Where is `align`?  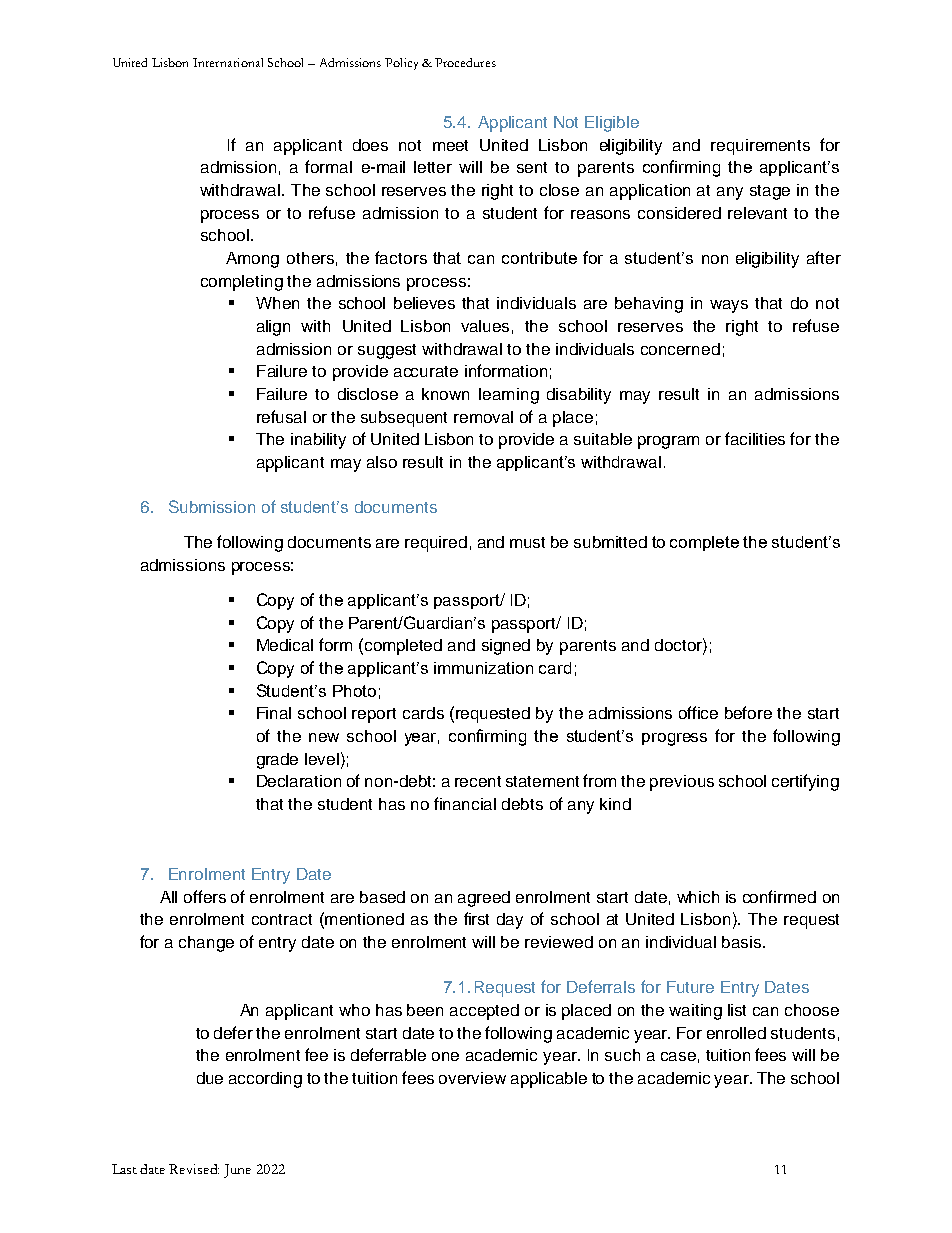 align is located at coordinates (273, 328).
